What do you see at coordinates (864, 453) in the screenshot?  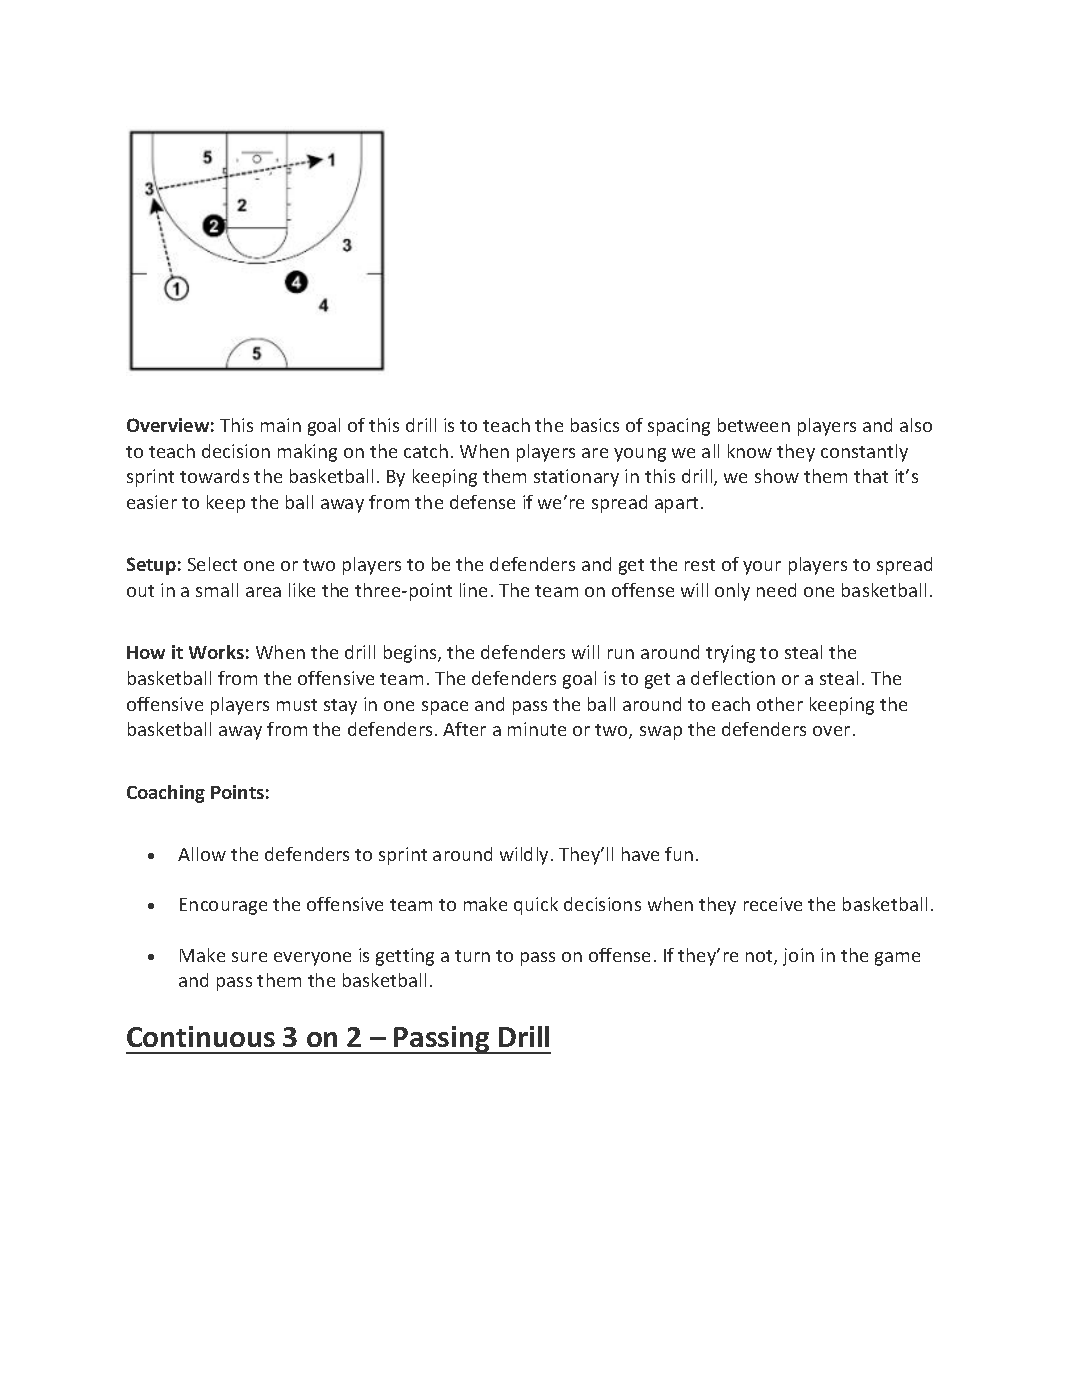 I see `constantly` at bounding box center [864, 453].
